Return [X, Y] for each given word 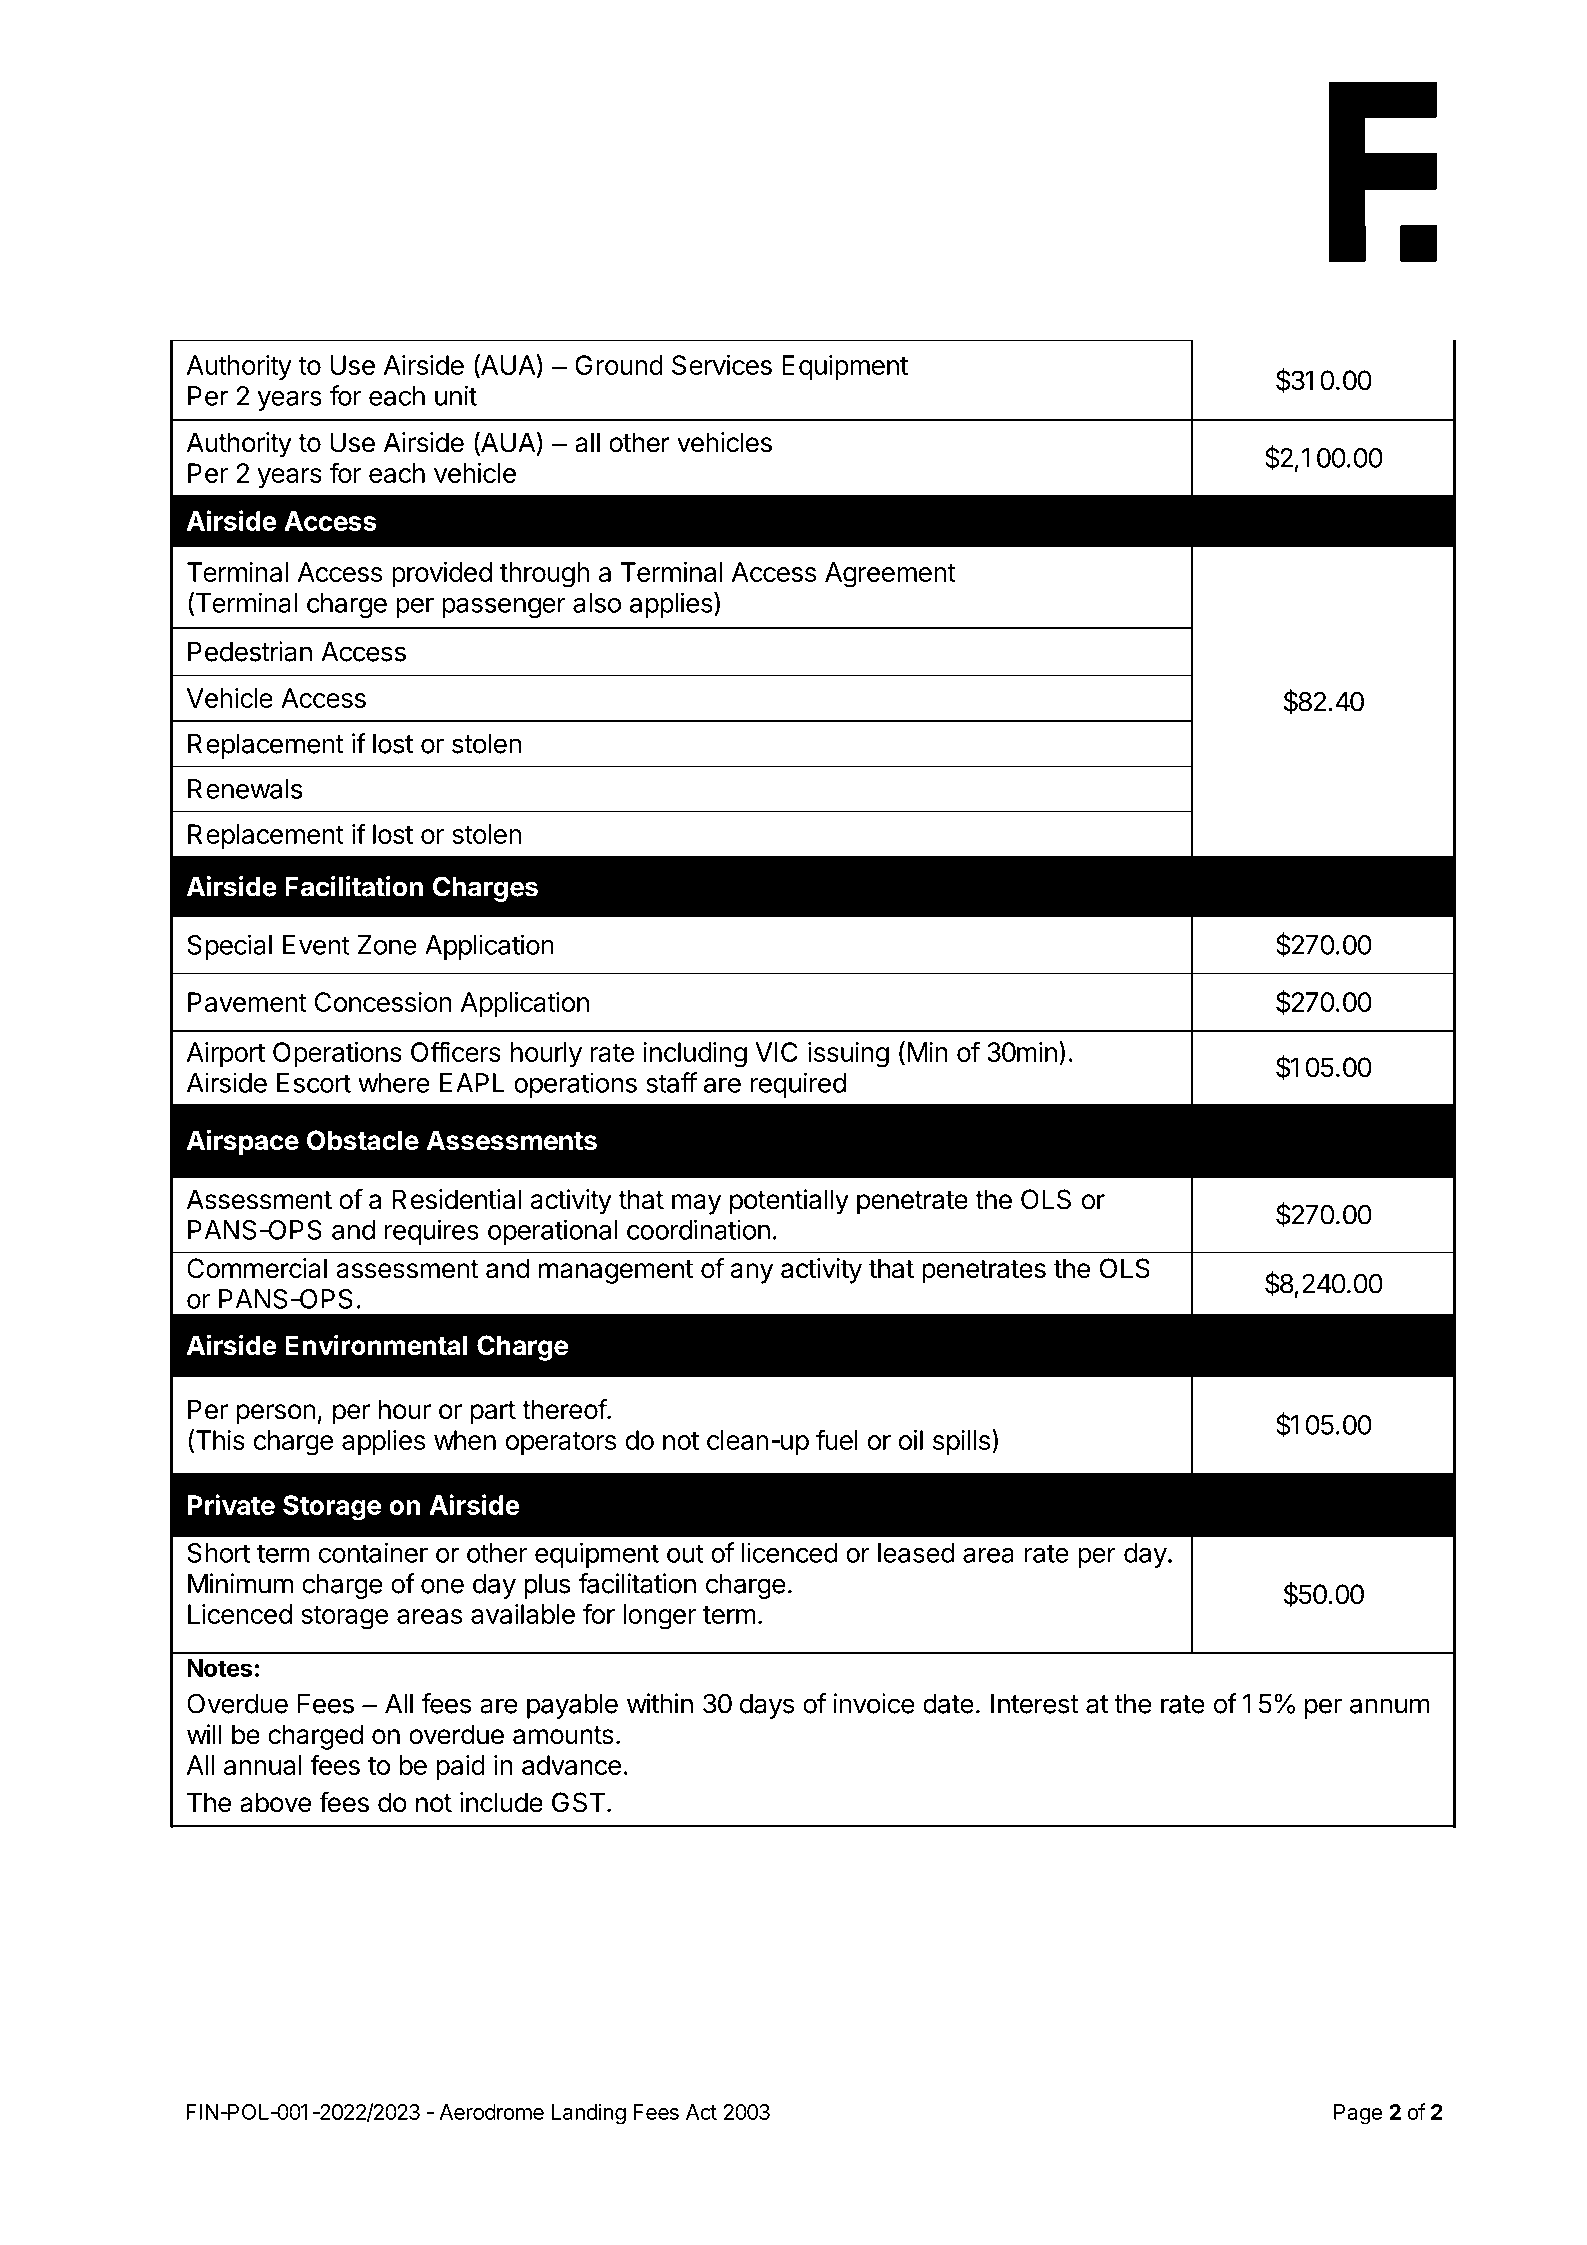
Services [722, 365]
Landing [589, 2114]
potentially [789, 1202]
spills [961, 1442]
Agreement [890, 575]
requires [431, 1232]
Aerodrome [491, 2112]
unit [456, 395]
